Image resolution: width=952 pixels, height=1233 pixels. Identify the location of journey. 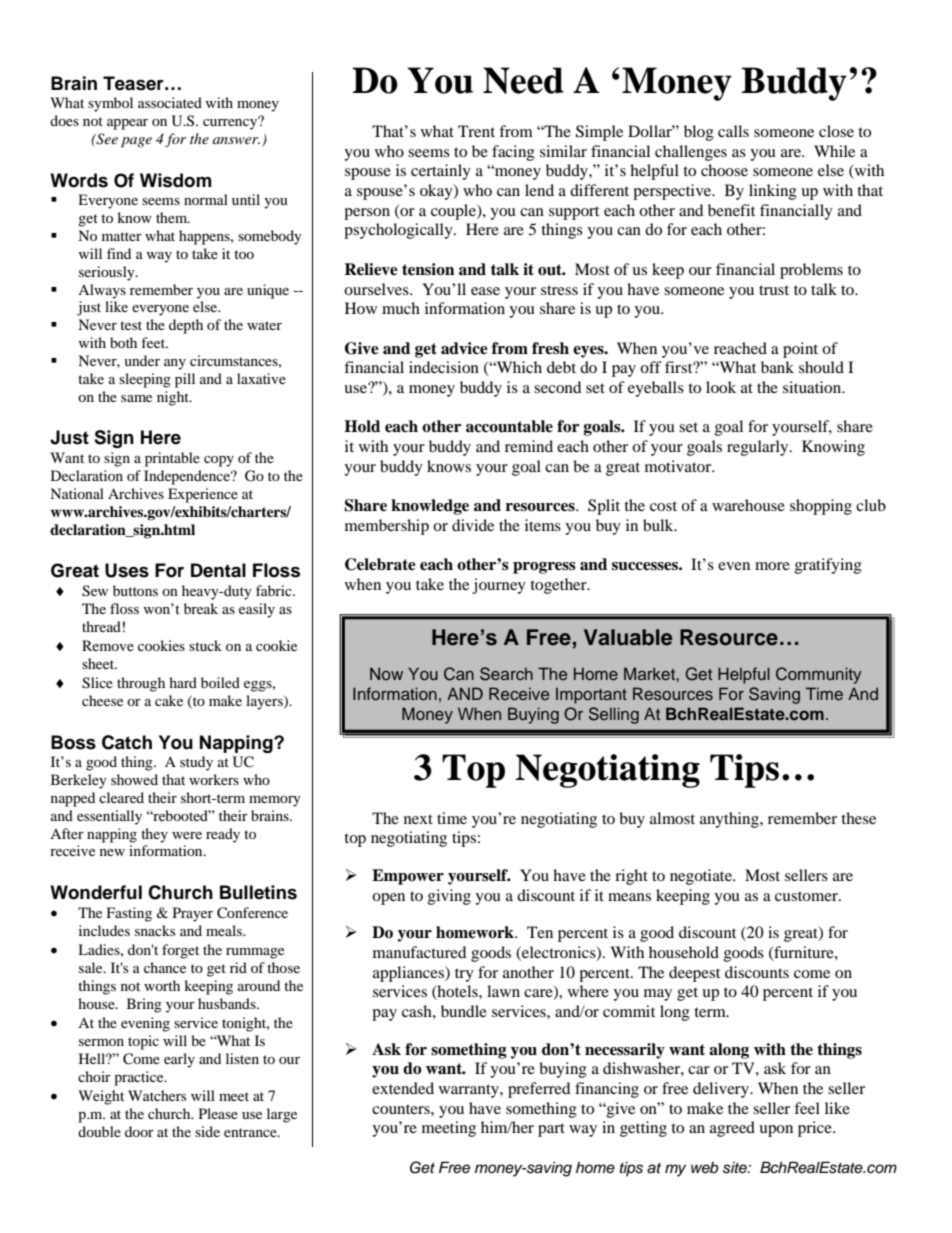
(499, 586).
